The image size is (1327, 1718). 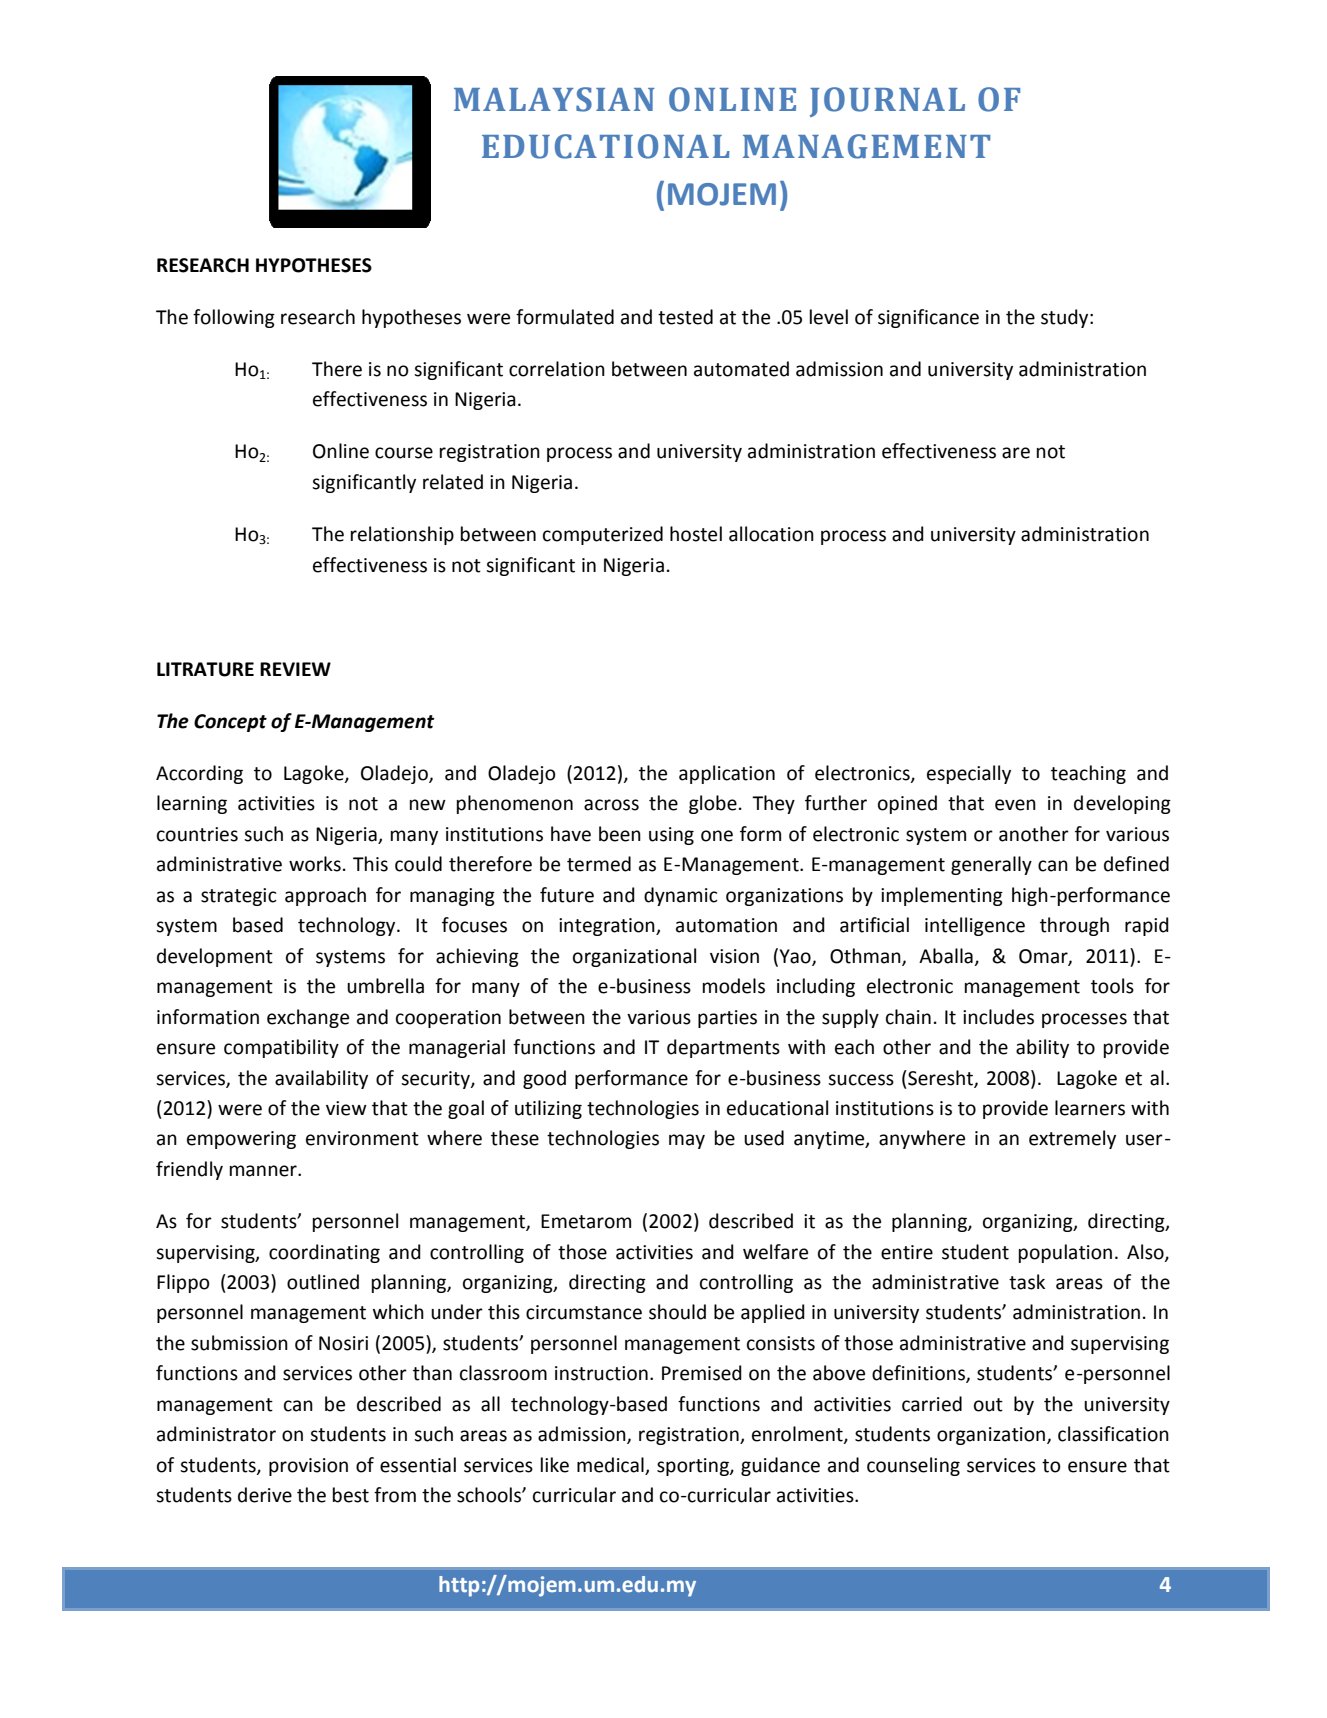 What do you see at coordinates (771, 534) in the document?
I see `allocation` at bounding box center [771, 534].
